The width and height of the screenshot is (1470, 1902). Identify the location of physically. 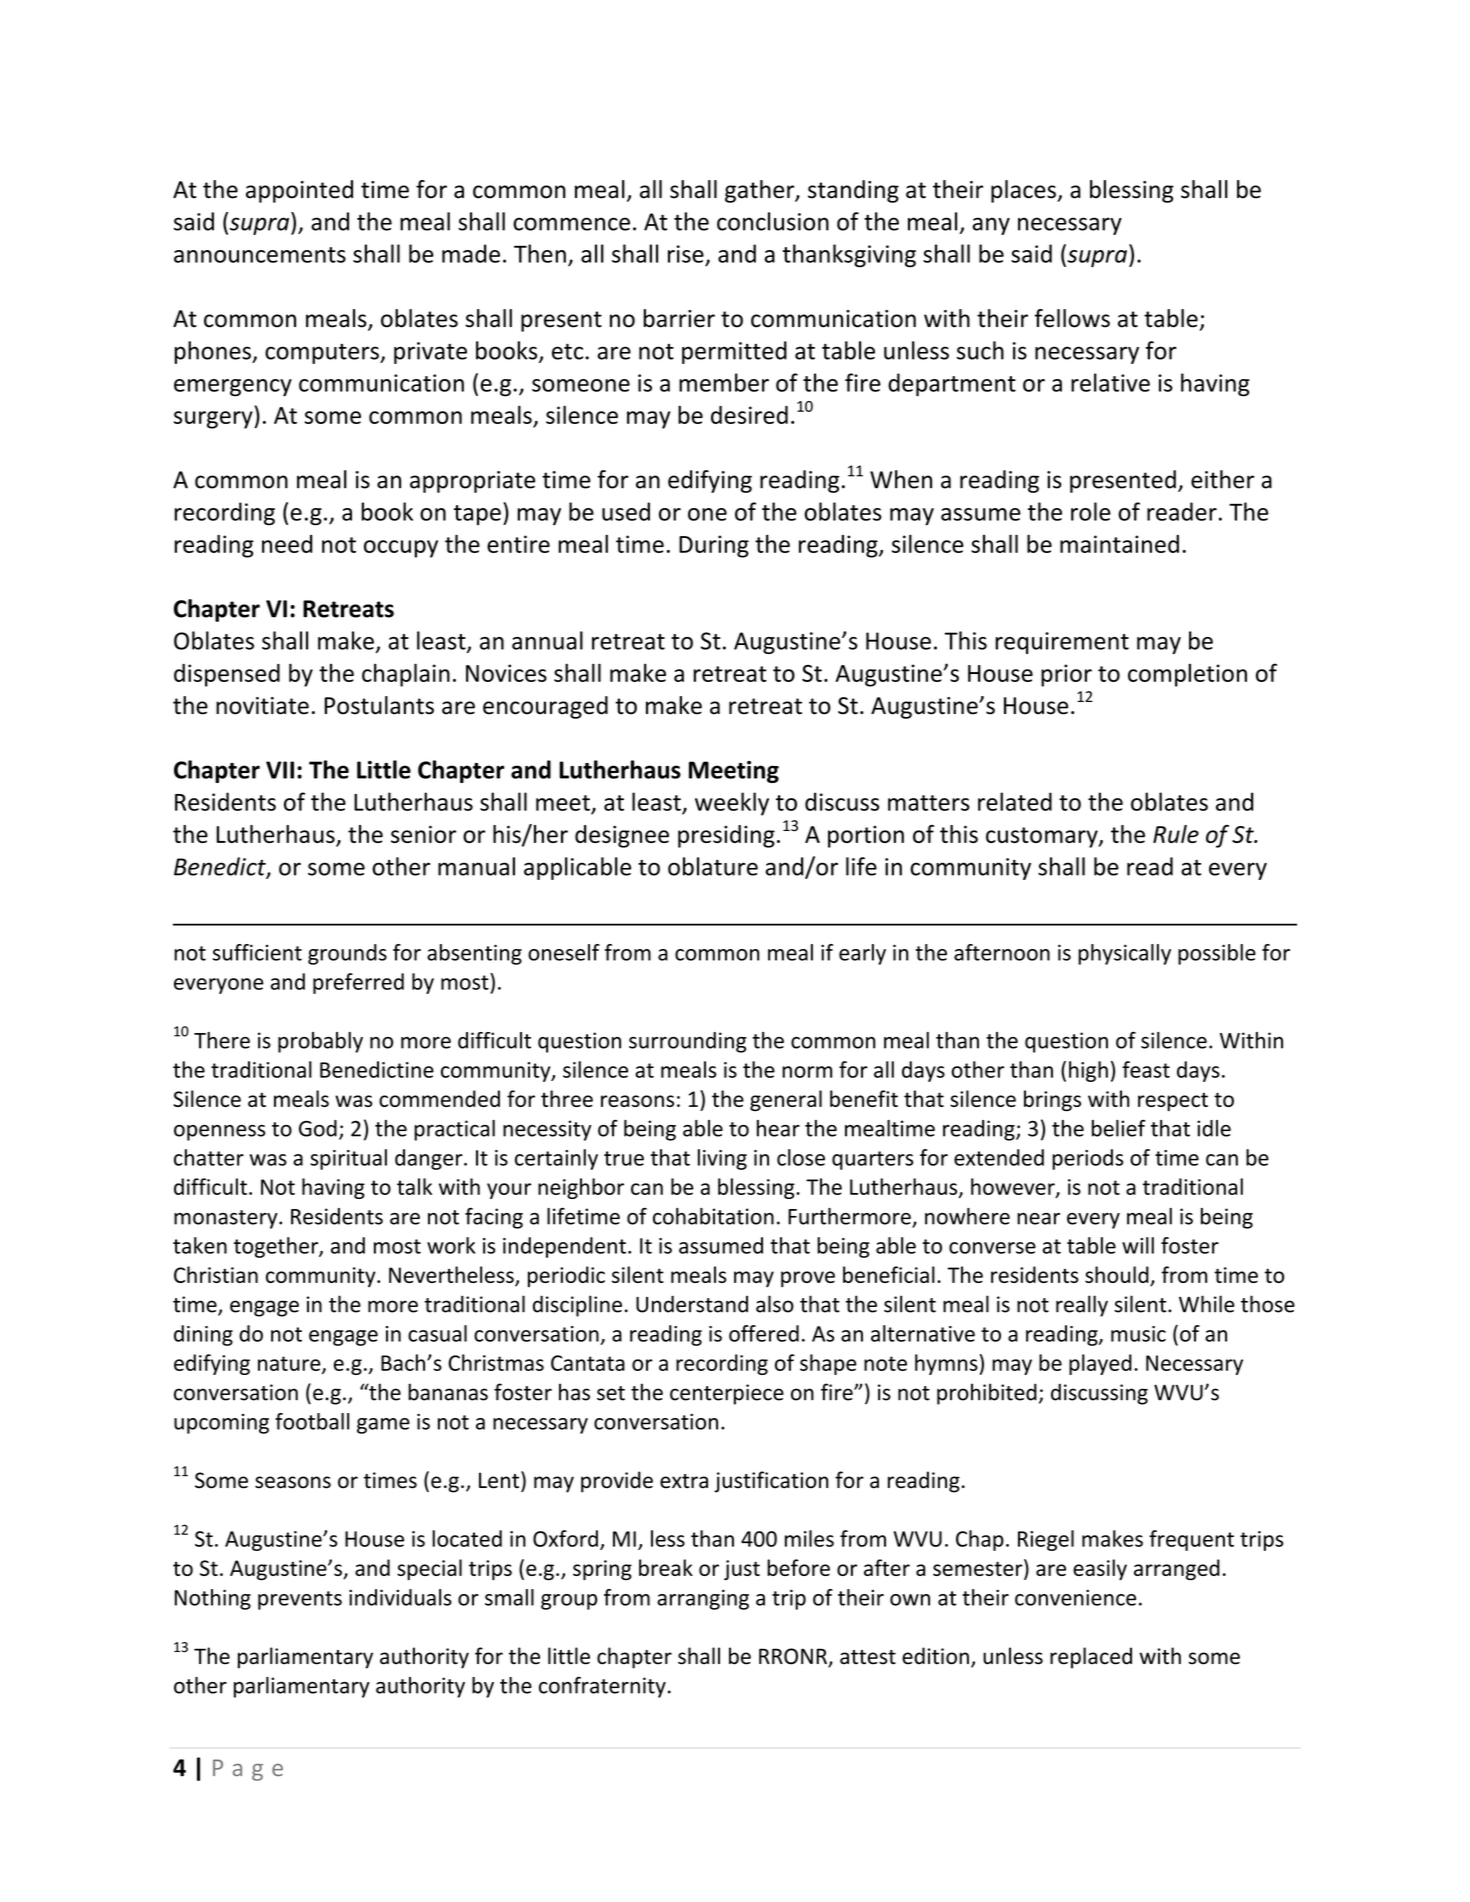
(1124, 954).
